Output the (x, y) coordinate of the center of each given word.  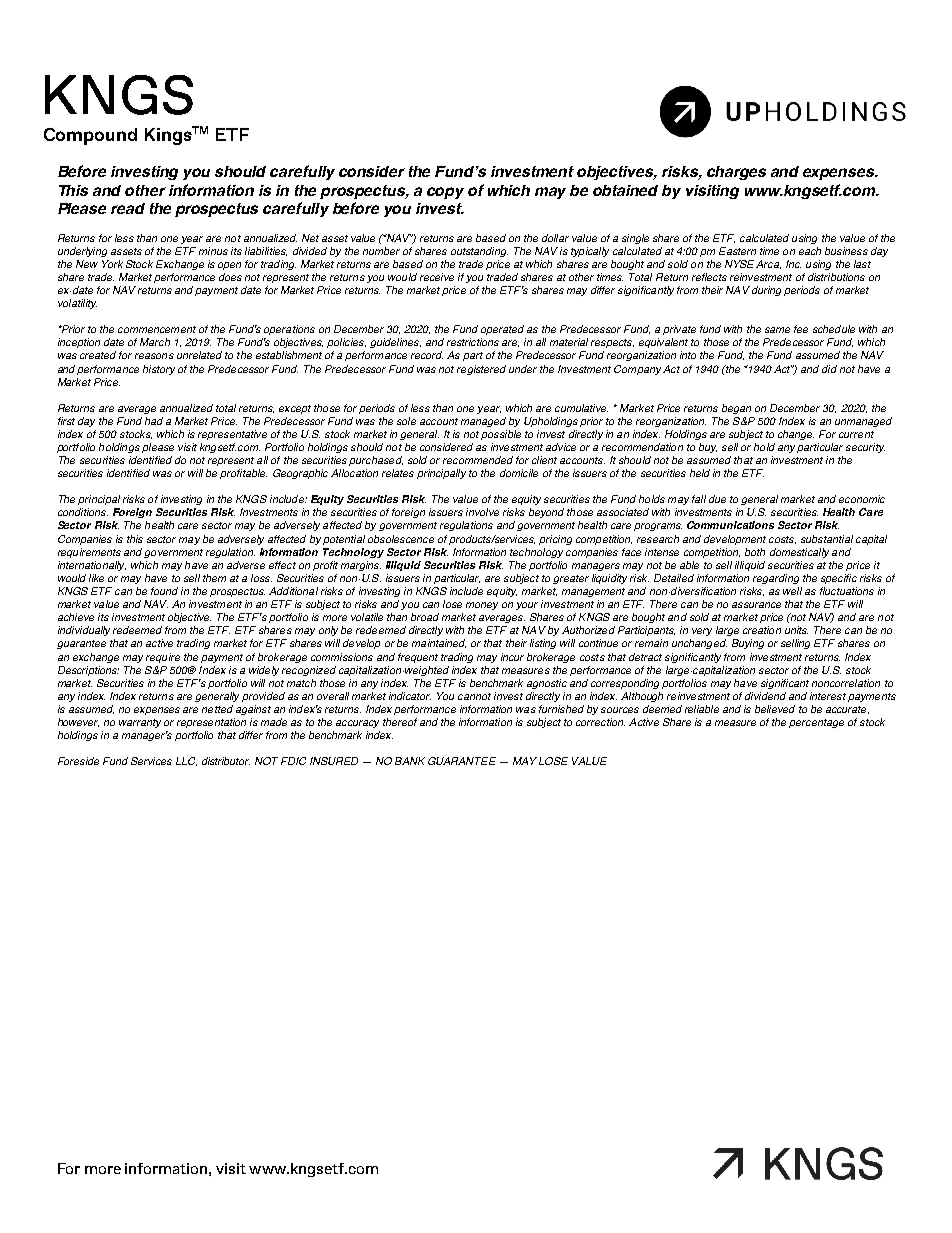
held (700, 473)
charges (736, 173)
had (154, 421)
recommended (478, 460)
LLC (186, 761)
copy (445, 193)
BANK (410, 761)
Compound (90, 136)
